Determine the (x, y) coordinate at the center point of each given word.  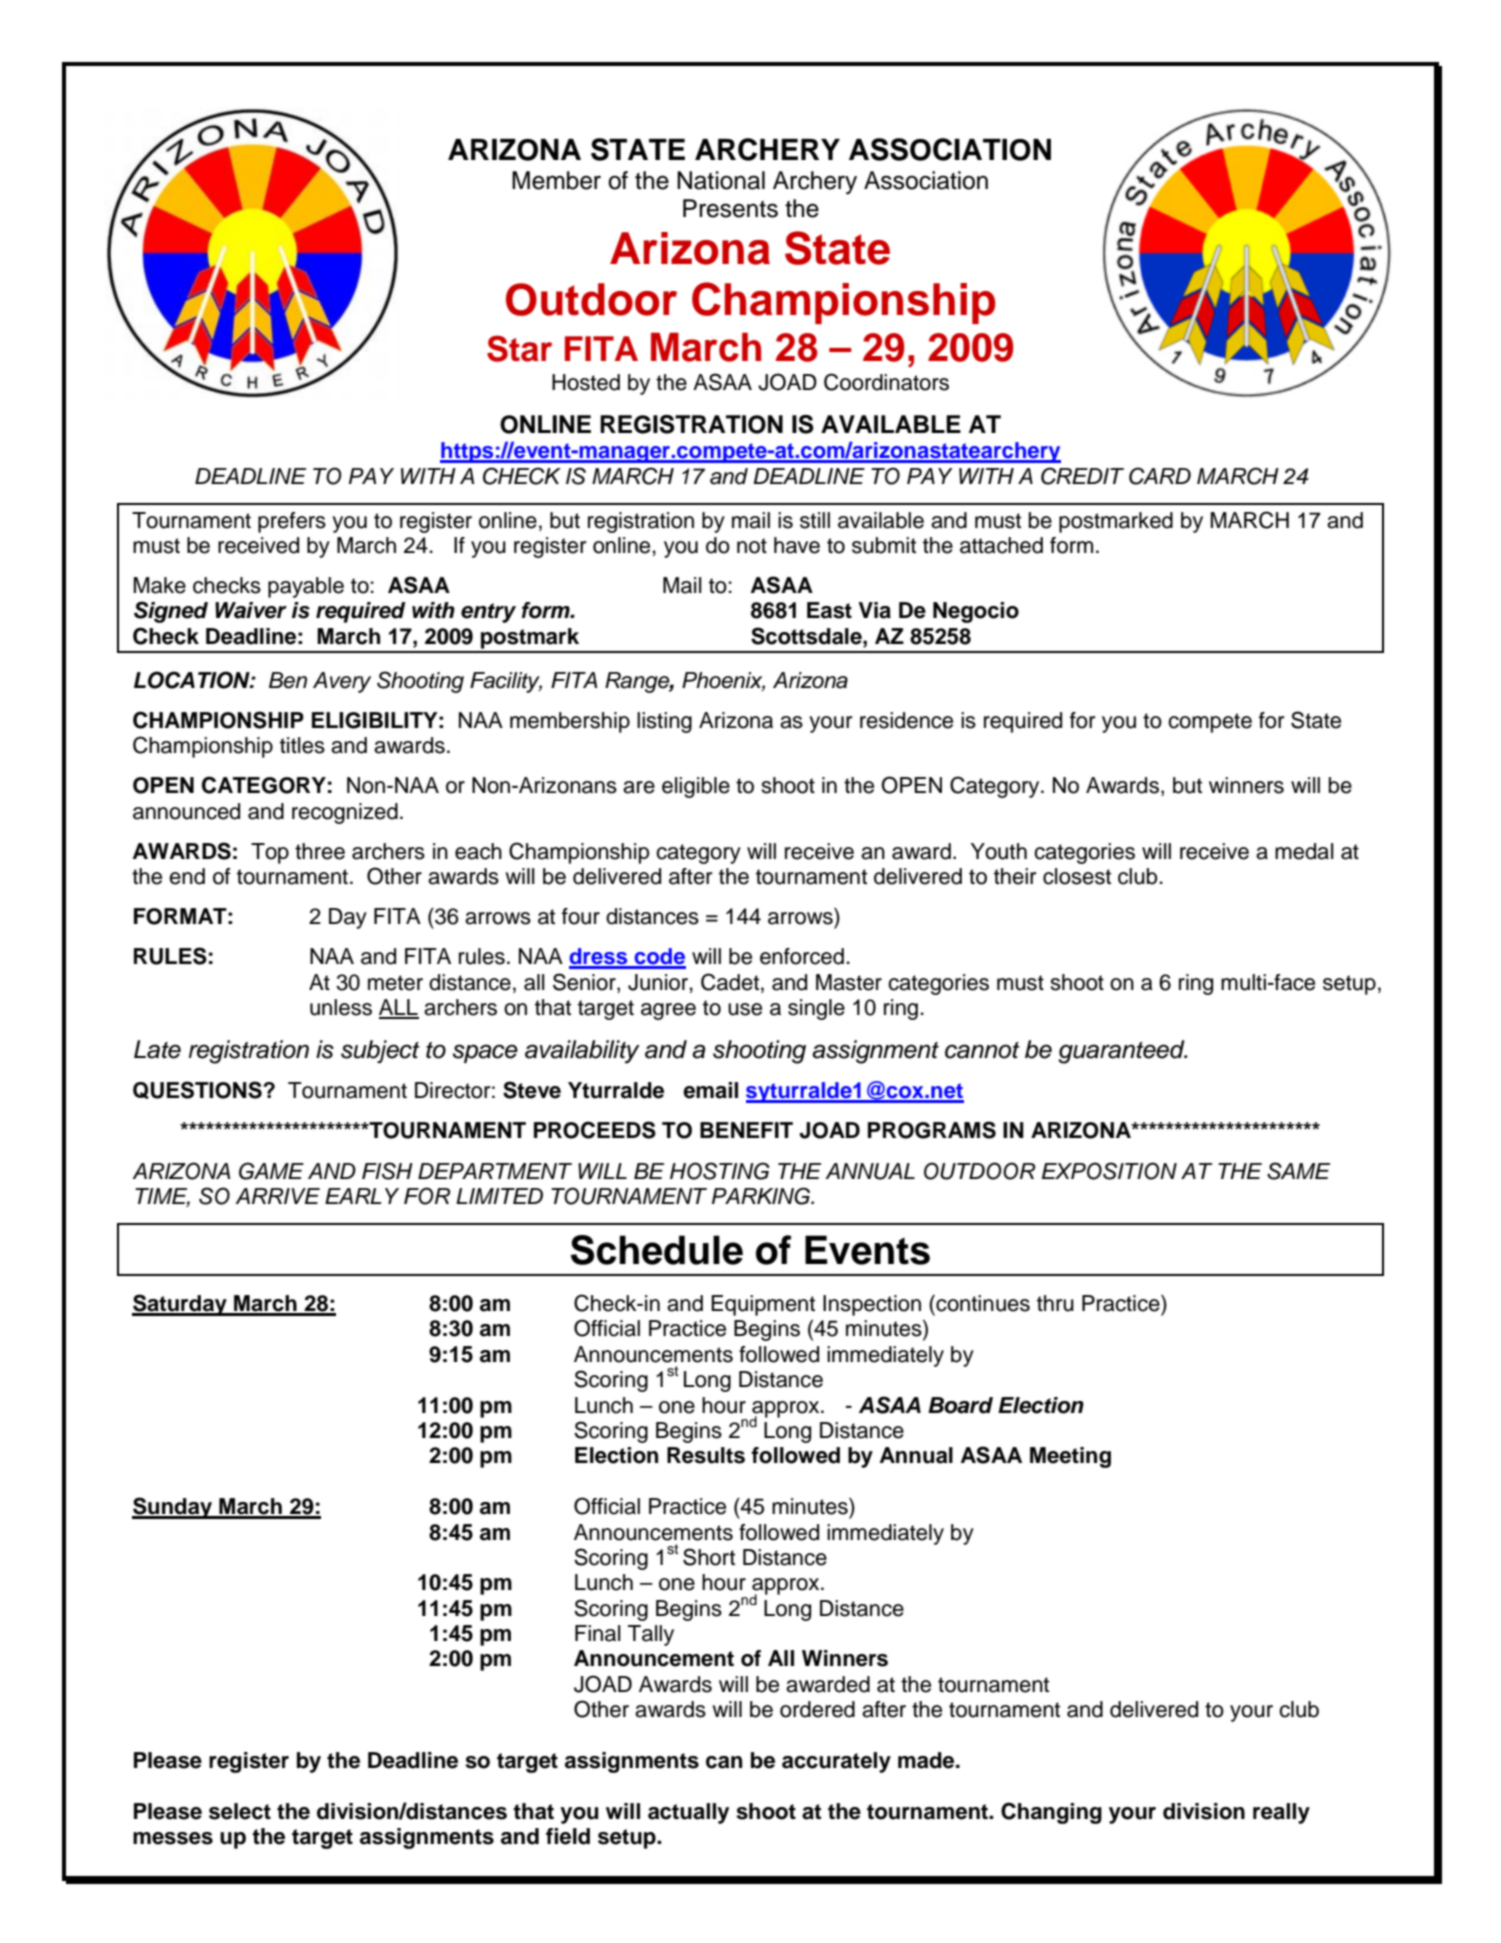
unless (341, 1007)
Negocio (976, 612)
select (240, 1811)
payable (306, 587)
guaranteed (1122, 1052)
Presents (730, 208)
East (829, 610)
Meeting (1070, 1457)
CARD (1160, 476)
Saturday (180, 1305)
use (745, 1009)
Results (706, 1455)
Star (519, 348)
